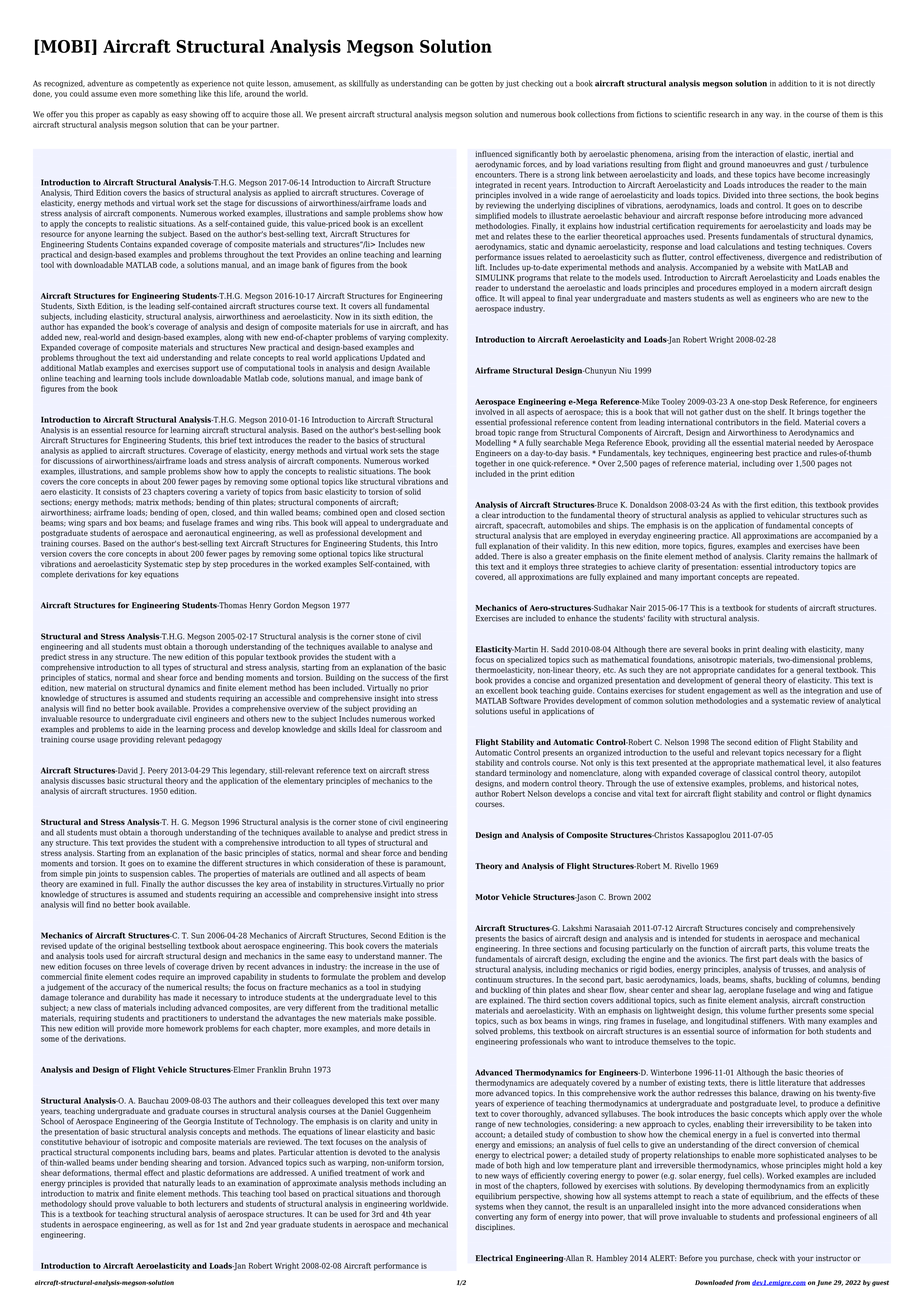 The width and height of the screenshot is (924, 1308). What do you see at coordinates (487, 897) in the screenshot?
I see `Motor` at bounding box center [487, 897].
